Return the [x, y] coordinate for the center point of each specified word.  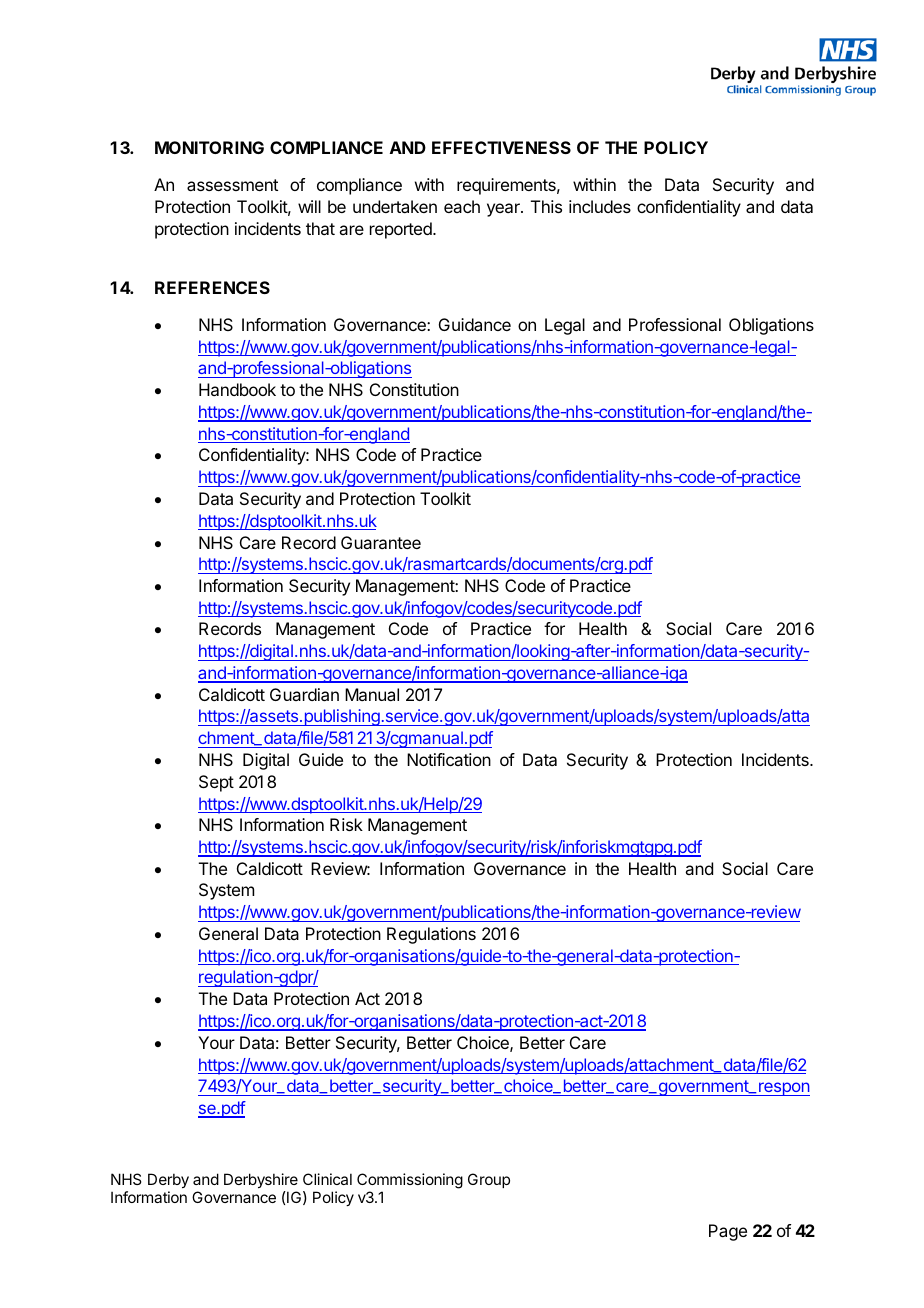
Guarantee [381, 542]
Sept [216, 783]
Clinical [327, 1179]
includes [600, 206]
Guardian [304, 694]
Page [728, 1232]
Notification [449, 759]
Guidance [475, 324]
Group [489, 1180]
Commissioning [410, 1181]
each [462, 206]
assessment [232, 185]
